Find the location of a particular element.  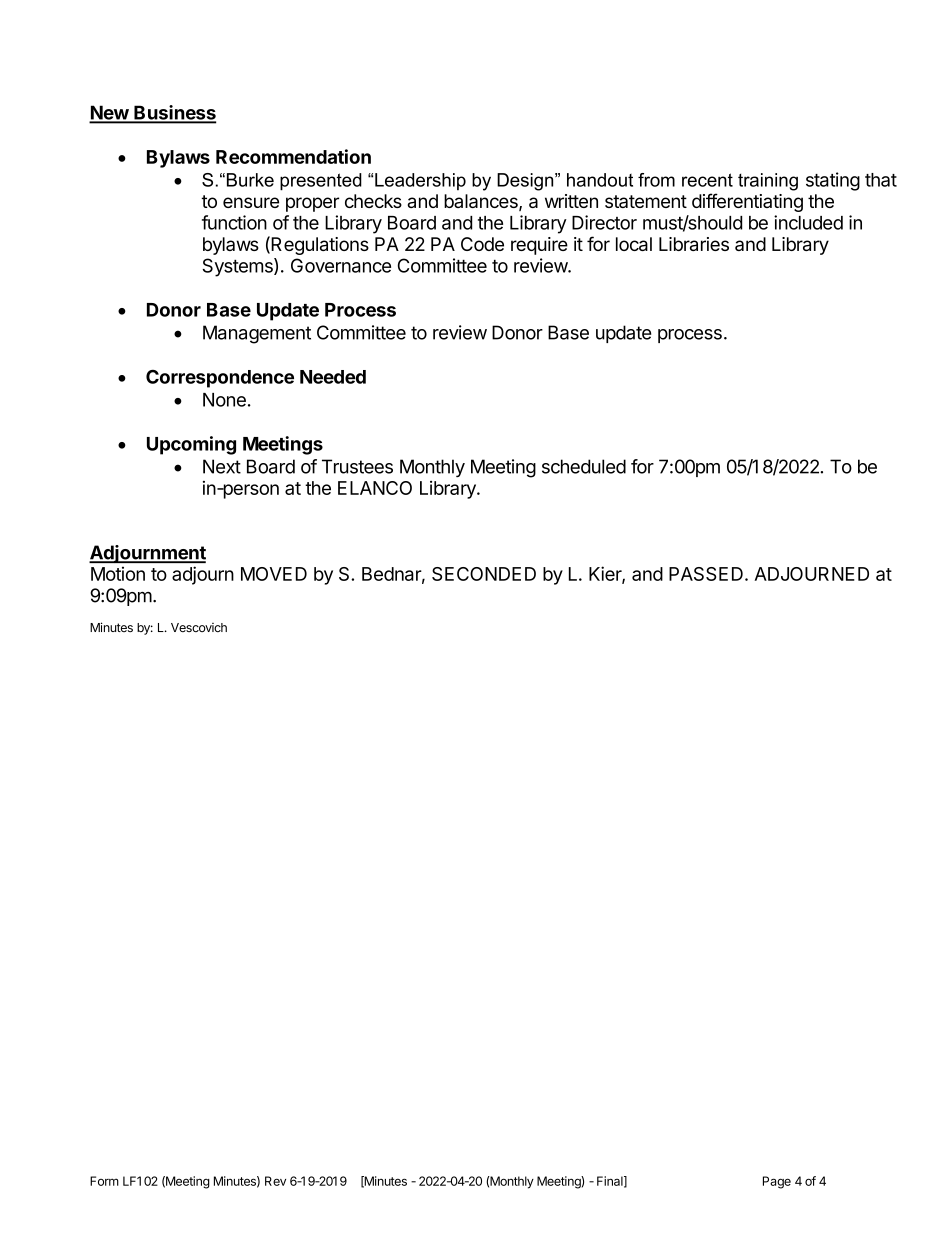

PASSED is located at coordinates (706, 574).
